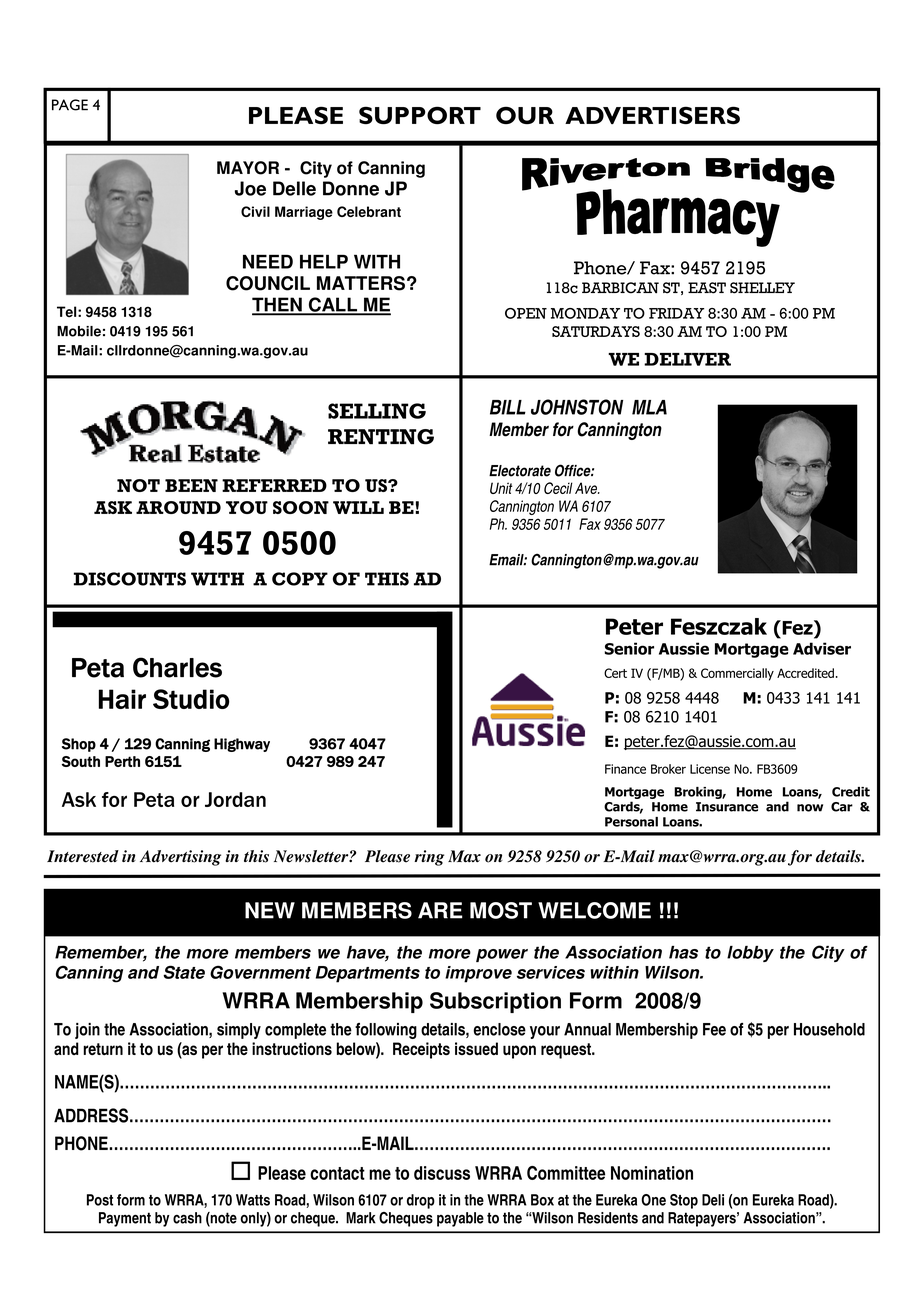 The image size is (924, 1308). I want to click on MAYOR, so click(248, 168).
